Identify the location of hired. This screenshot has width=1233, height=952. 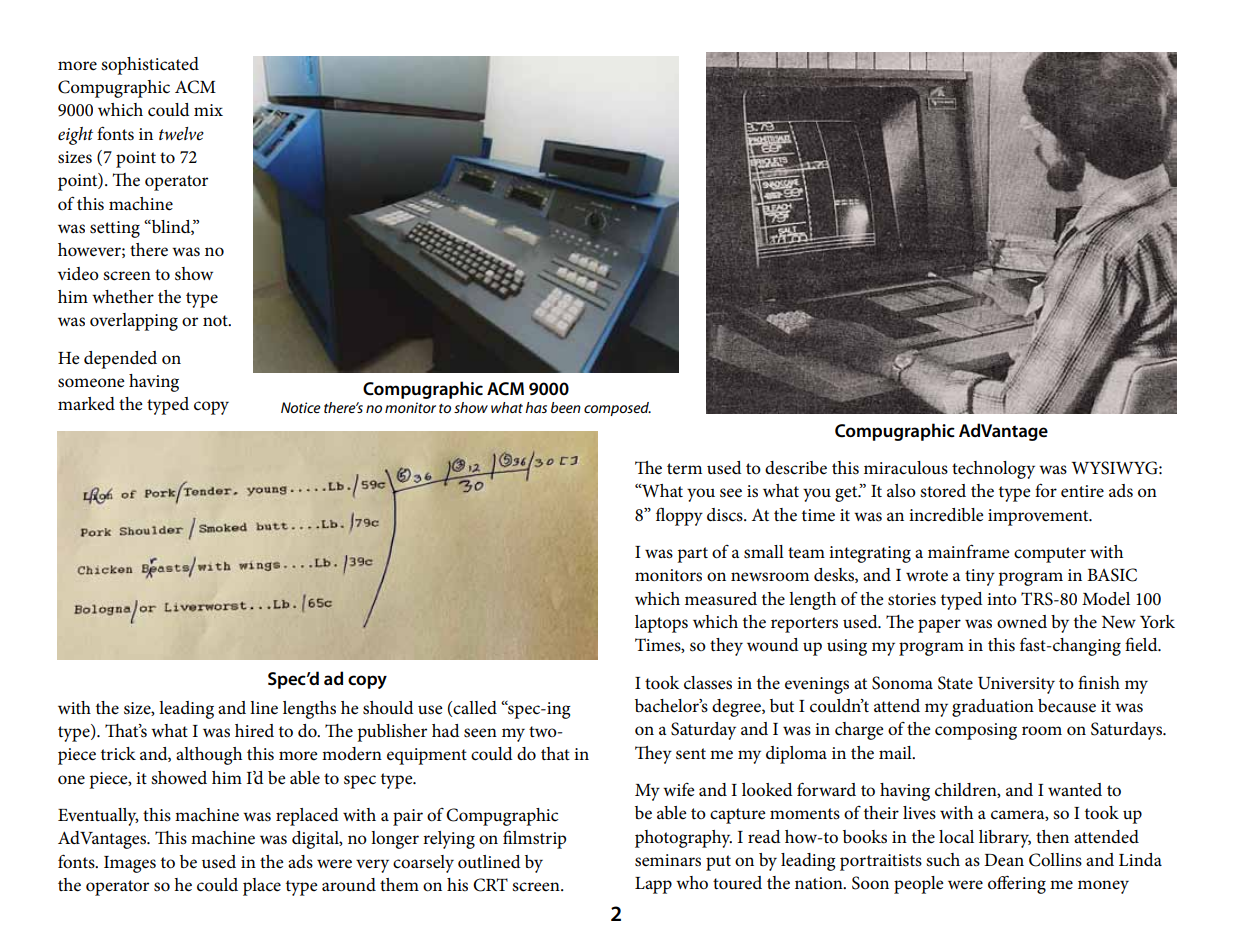
(254, 731).
